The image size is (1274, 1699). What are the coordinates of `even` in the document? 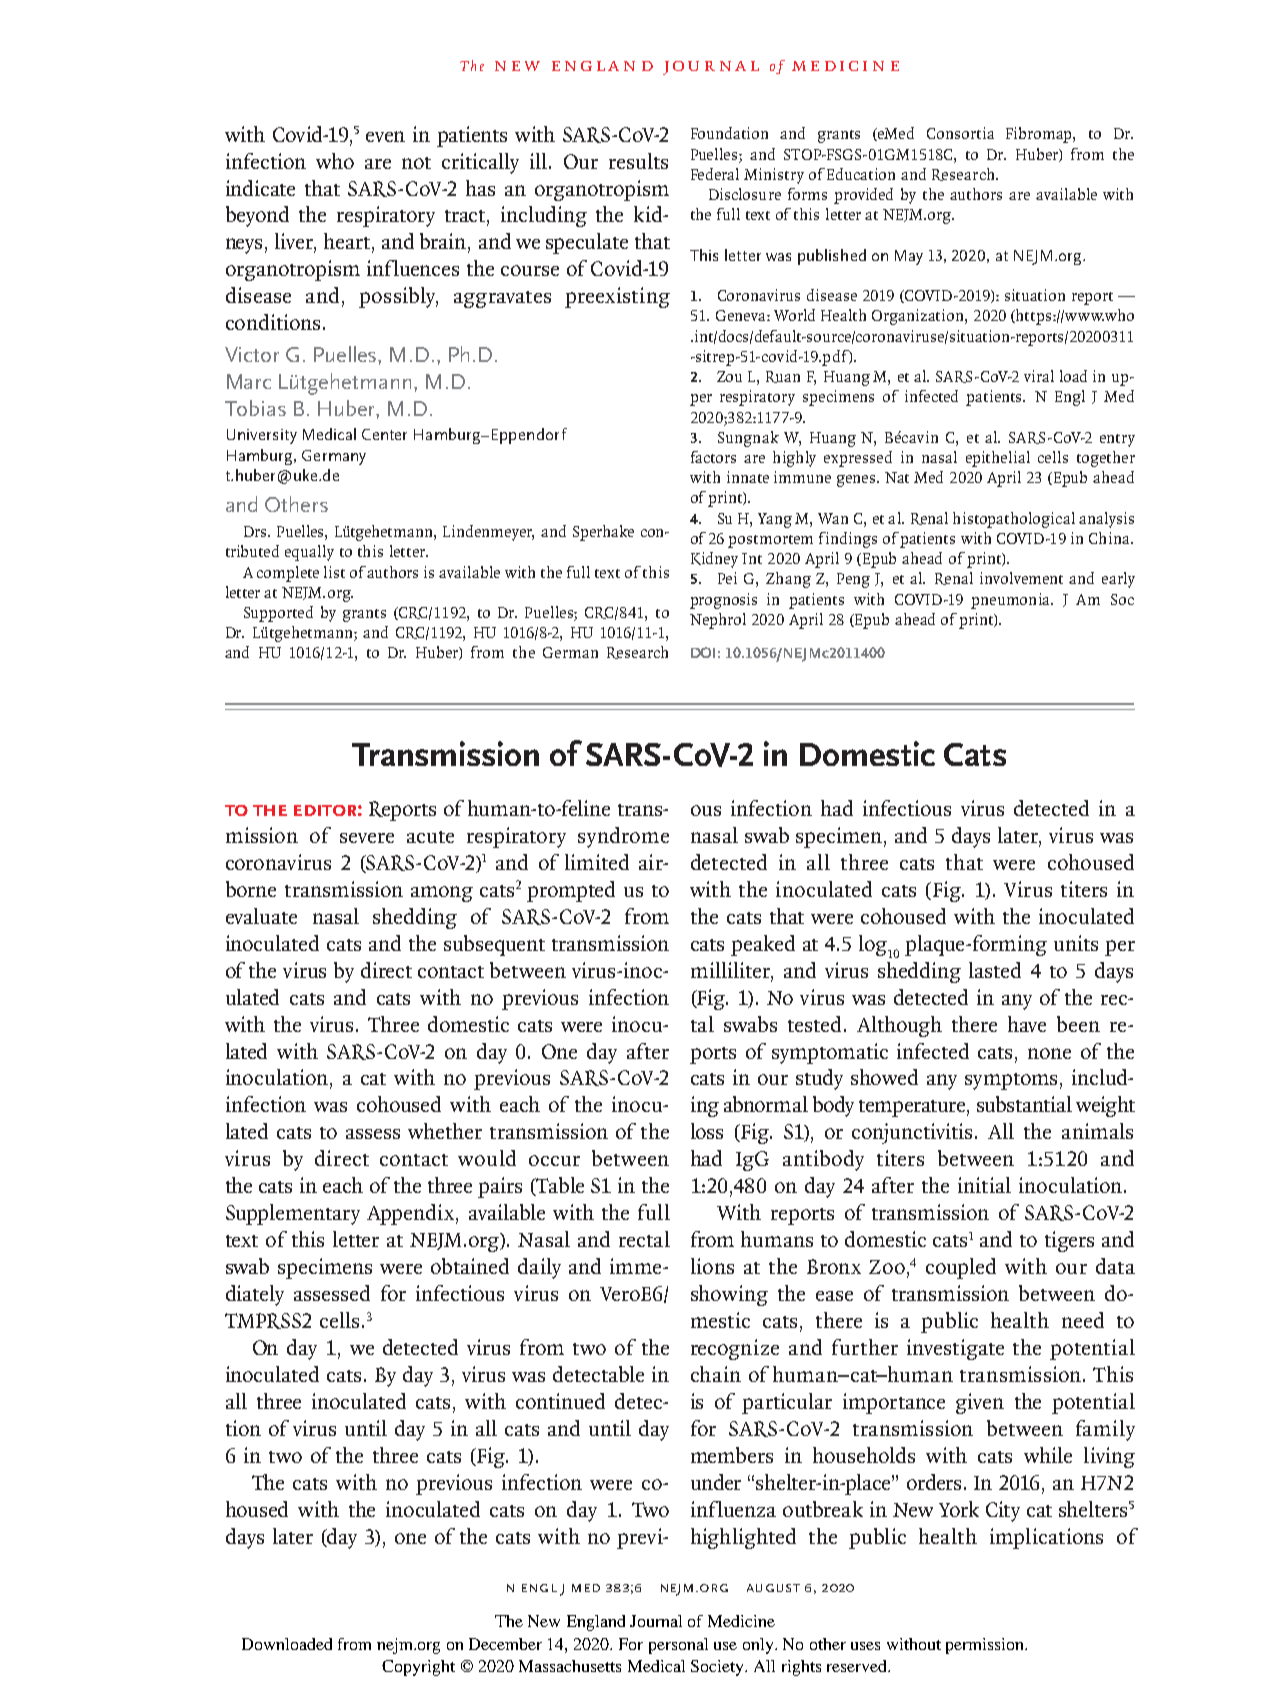 It's located at (385, 136).
